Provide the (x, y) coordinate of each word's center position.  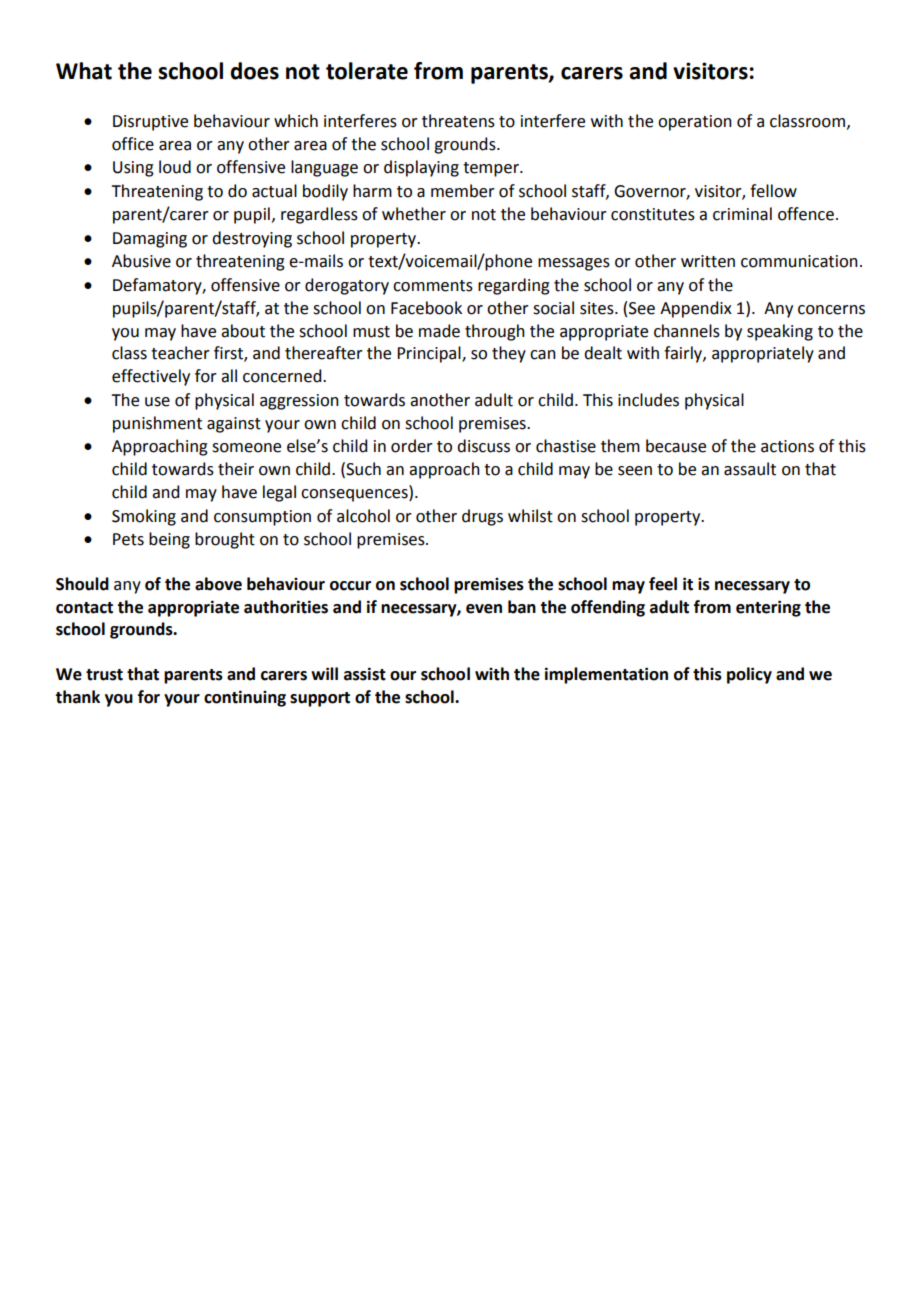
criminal (742, 214)
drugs (482, 517)
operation (695, 123)
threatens (458, 121)
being (169, 540)
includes (648, 400)
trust (104, 675)
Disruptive (150, 123)
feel (663, 584)
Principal (430, 354)
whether (414, 214)
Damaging (150, 240)
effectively (151, 377)
